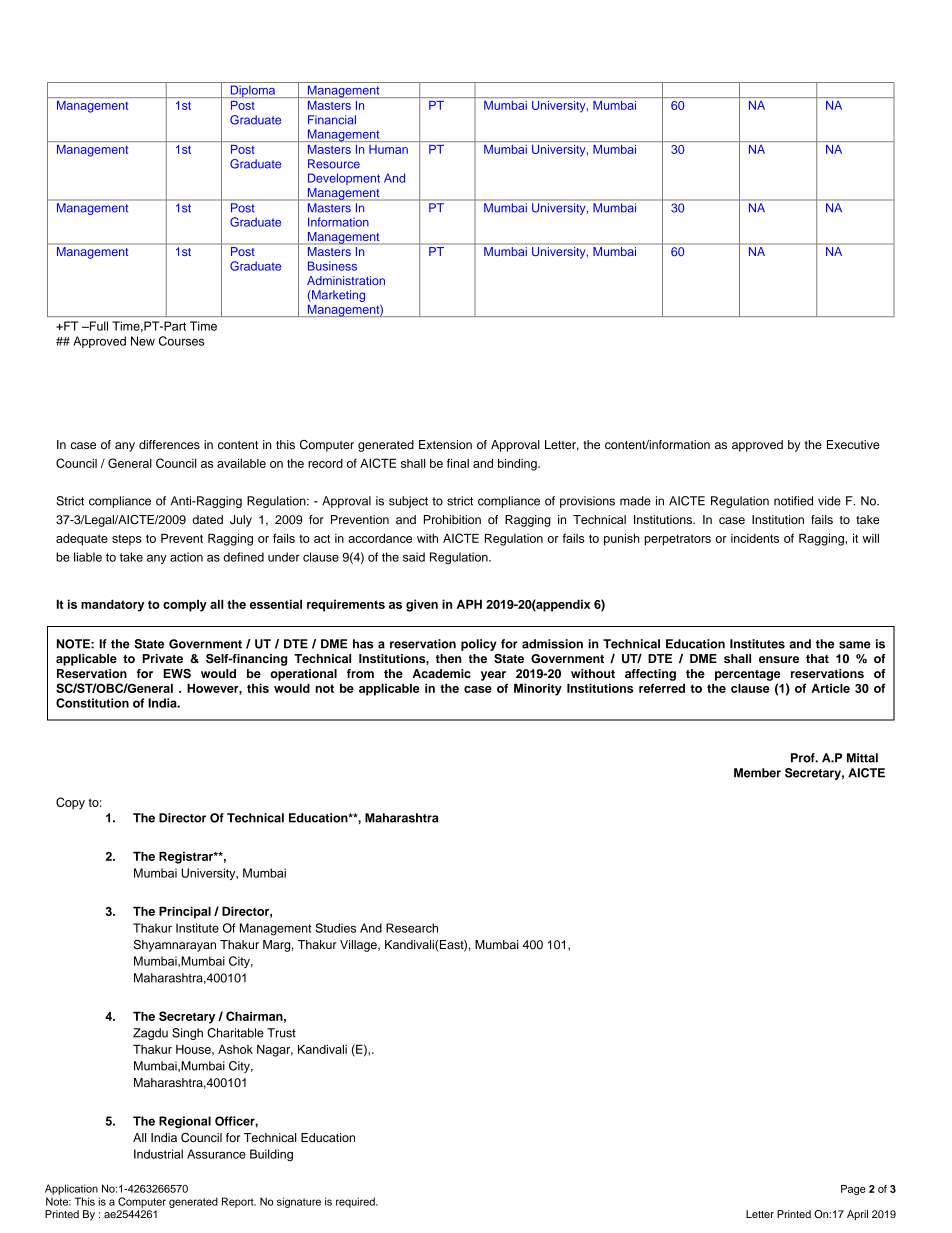 Image resolution: width=952 pixels, height=1233 pixels. I want to click on dated, so click(207, 519).
